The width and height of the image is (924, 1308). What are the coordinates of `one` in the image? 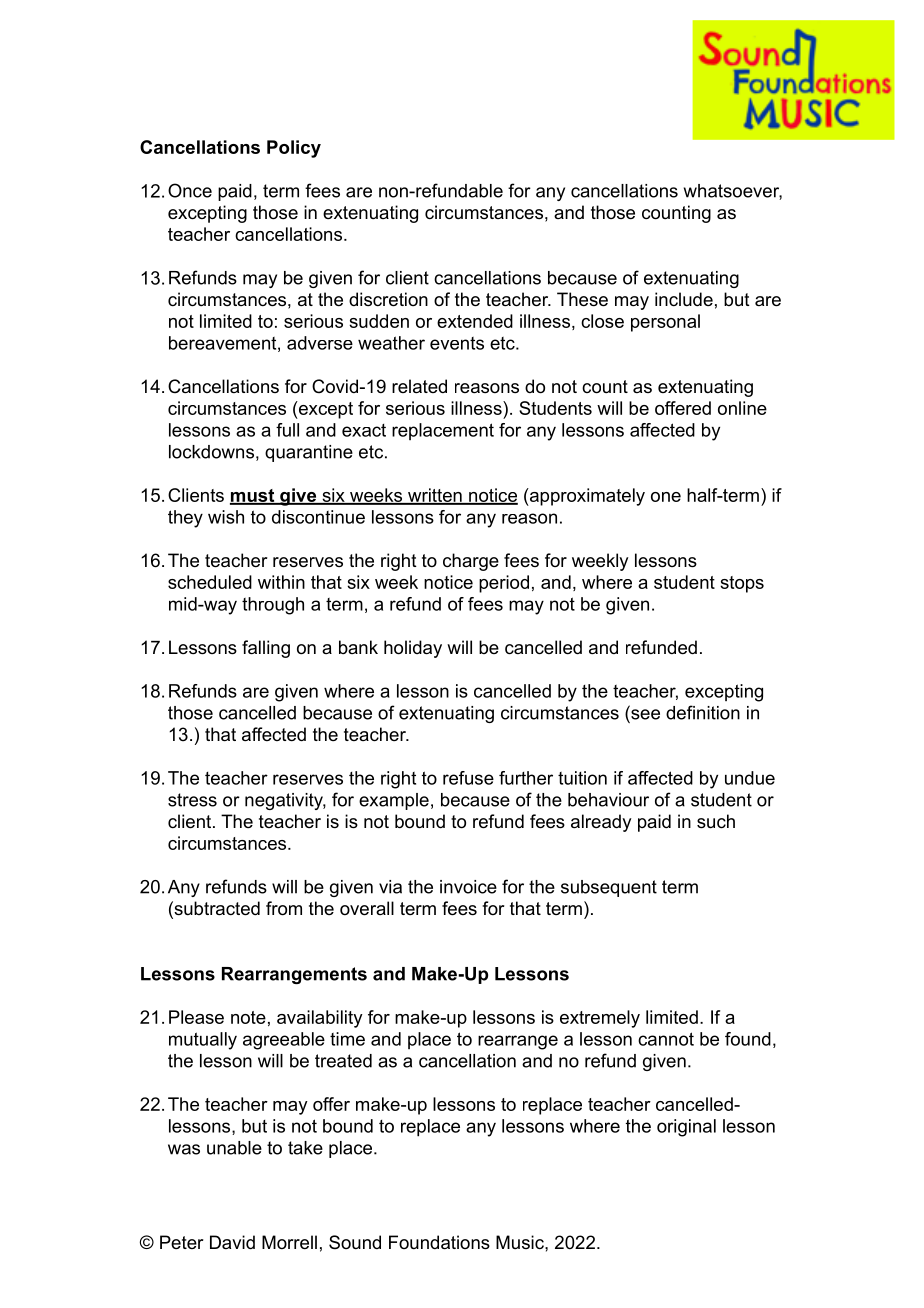 It's located at (666, 497).
